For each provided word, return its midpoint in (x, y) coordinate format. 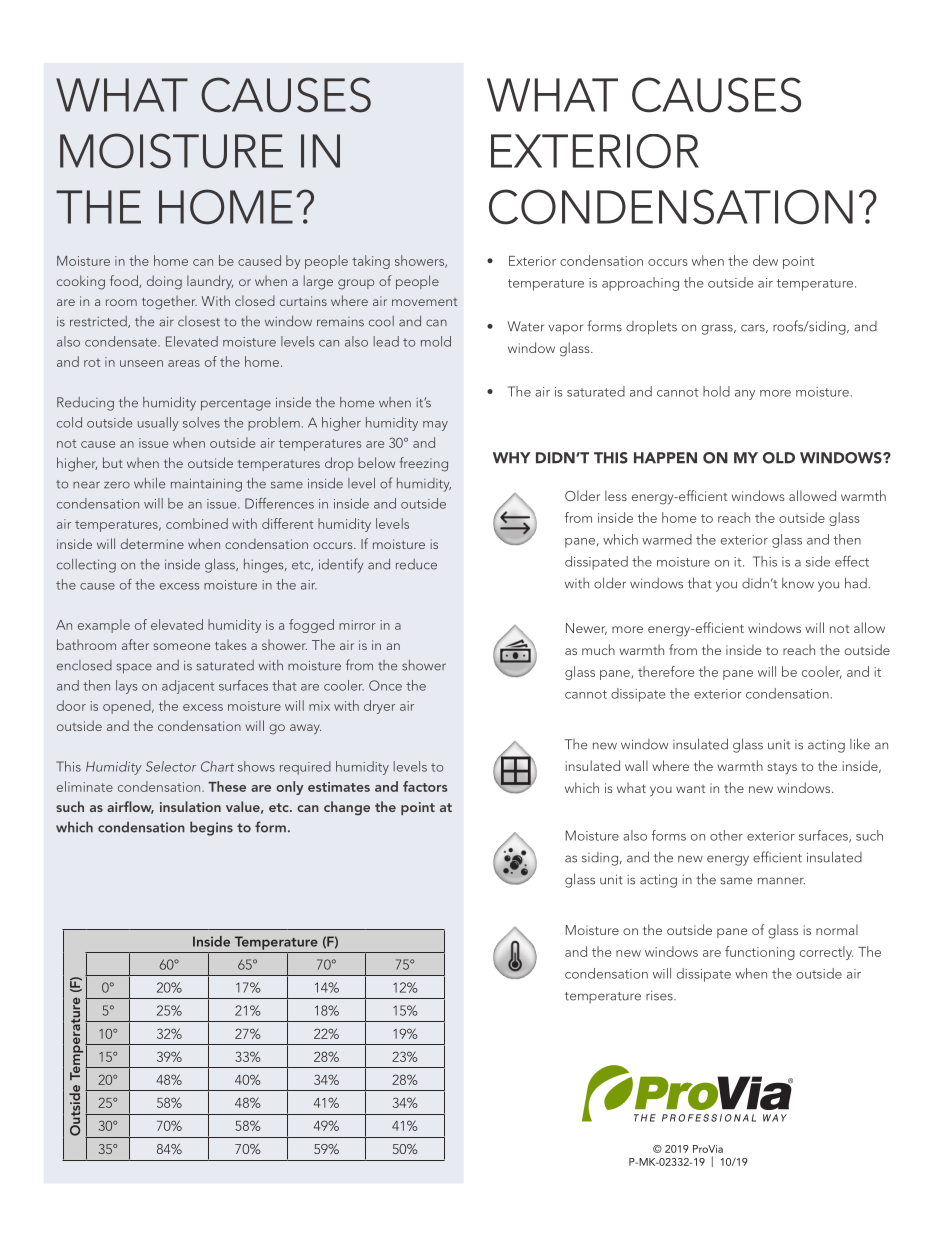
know (798, 583)
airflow (130, 807)
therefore (666, 671)
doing (164, 282)
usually (158, 424)
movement (424, 302)
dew (765, 260)
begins (211, 828)
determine (152, 543)
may (435, 426)
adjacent (188, 687)
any (745, 395)
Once (385, 685)
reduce (416, 564)
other (726, 835)
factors (425, 786)
